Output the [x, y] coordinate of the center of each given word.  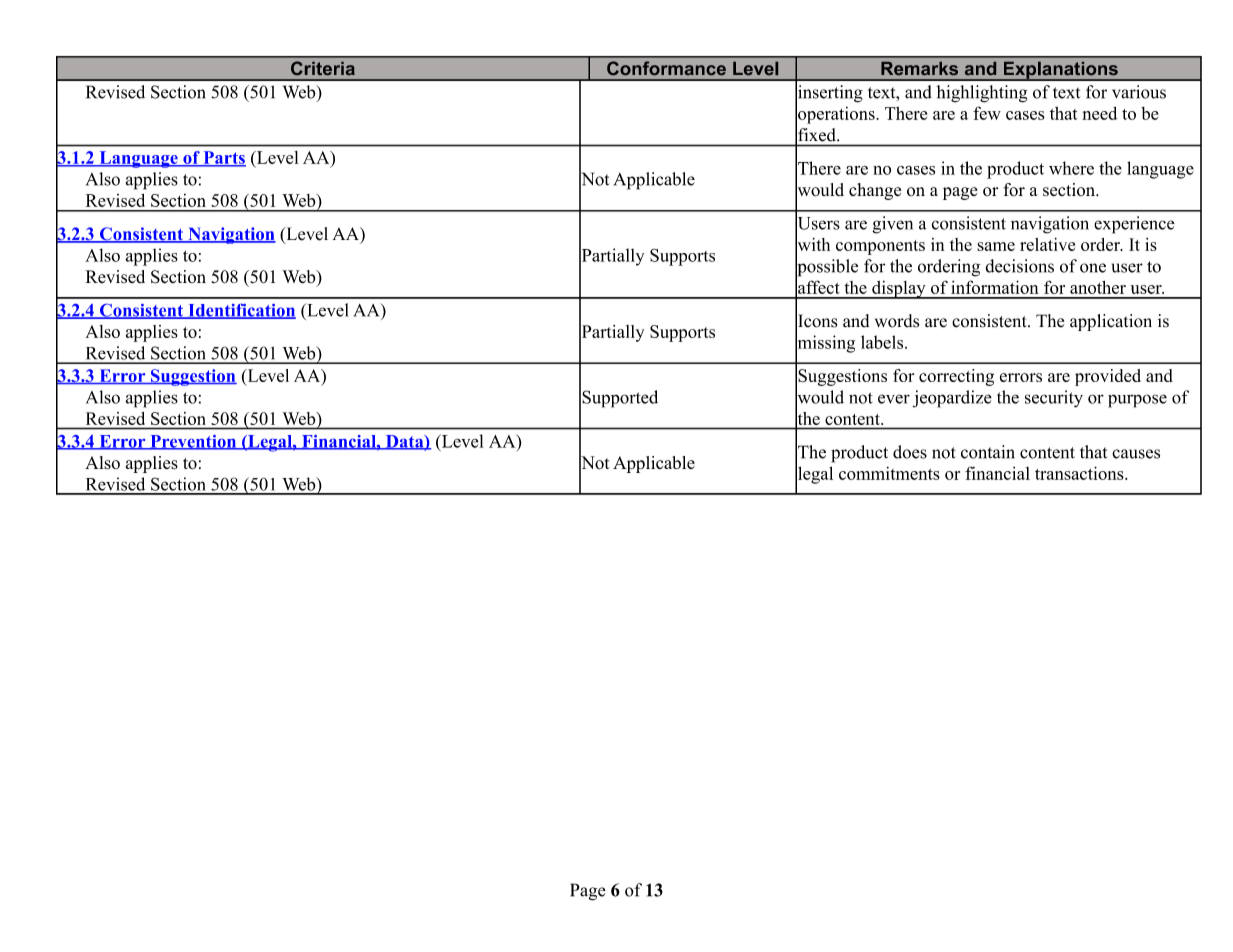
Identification [241, 311]
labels [883, 342]
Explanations [1060, 71]
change [875, 191]
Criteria [323, 68]
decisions [1019, 266]
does [910, 452]
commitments [889, 473]
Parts [223, 158]
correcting [956, 377]
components [880, 247]
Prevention [193, 442]
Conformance [666, 68]
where [1071, 168]
